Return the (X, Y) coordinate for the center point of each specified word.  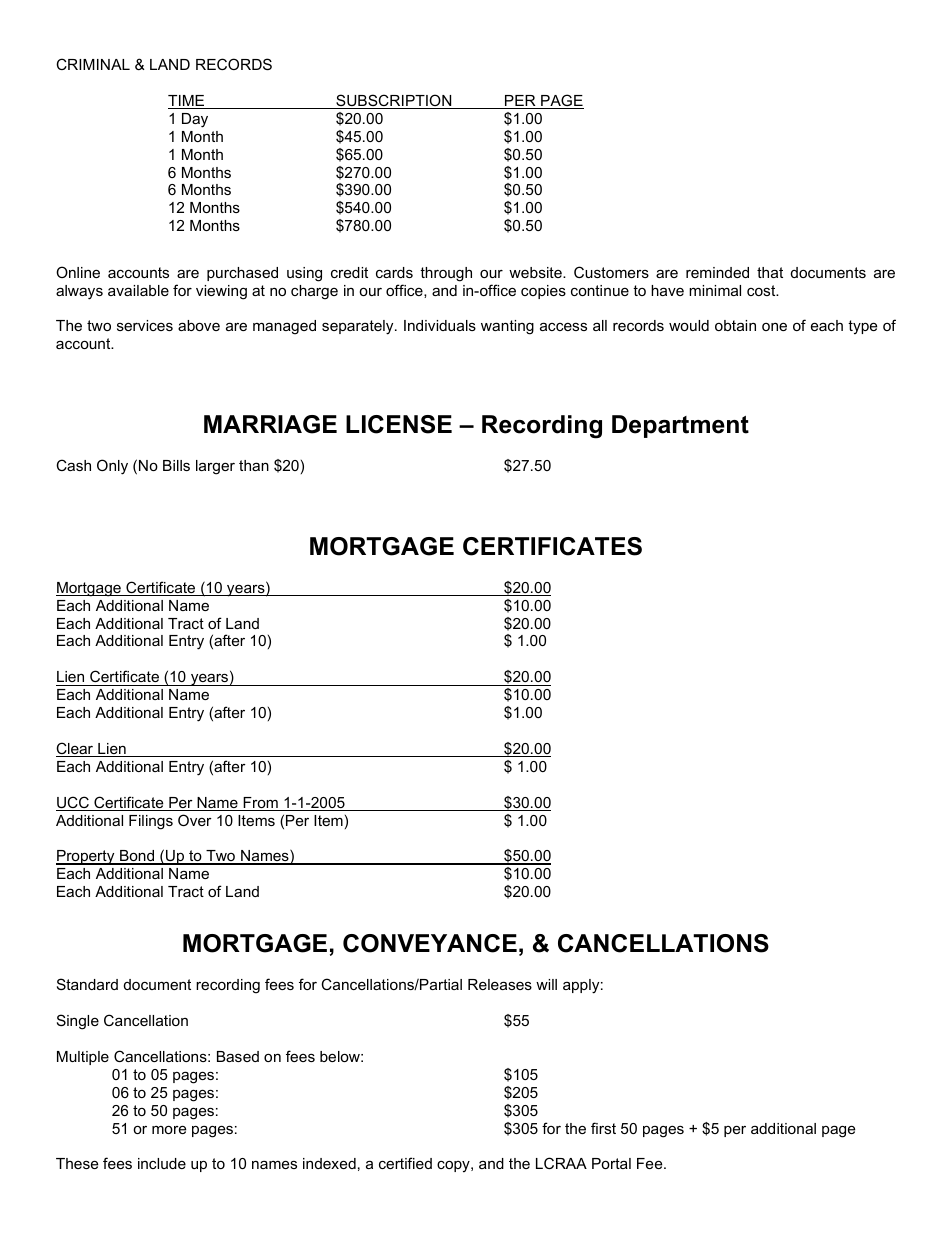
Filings (151, 822)
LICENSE (399, 424)
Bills (176, 465)
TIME (187, 102)
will (546, 984)
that (770, 272)
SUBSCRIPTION (394, 101)
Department (680, 426)
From (260, 804)
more (169, 1129)
